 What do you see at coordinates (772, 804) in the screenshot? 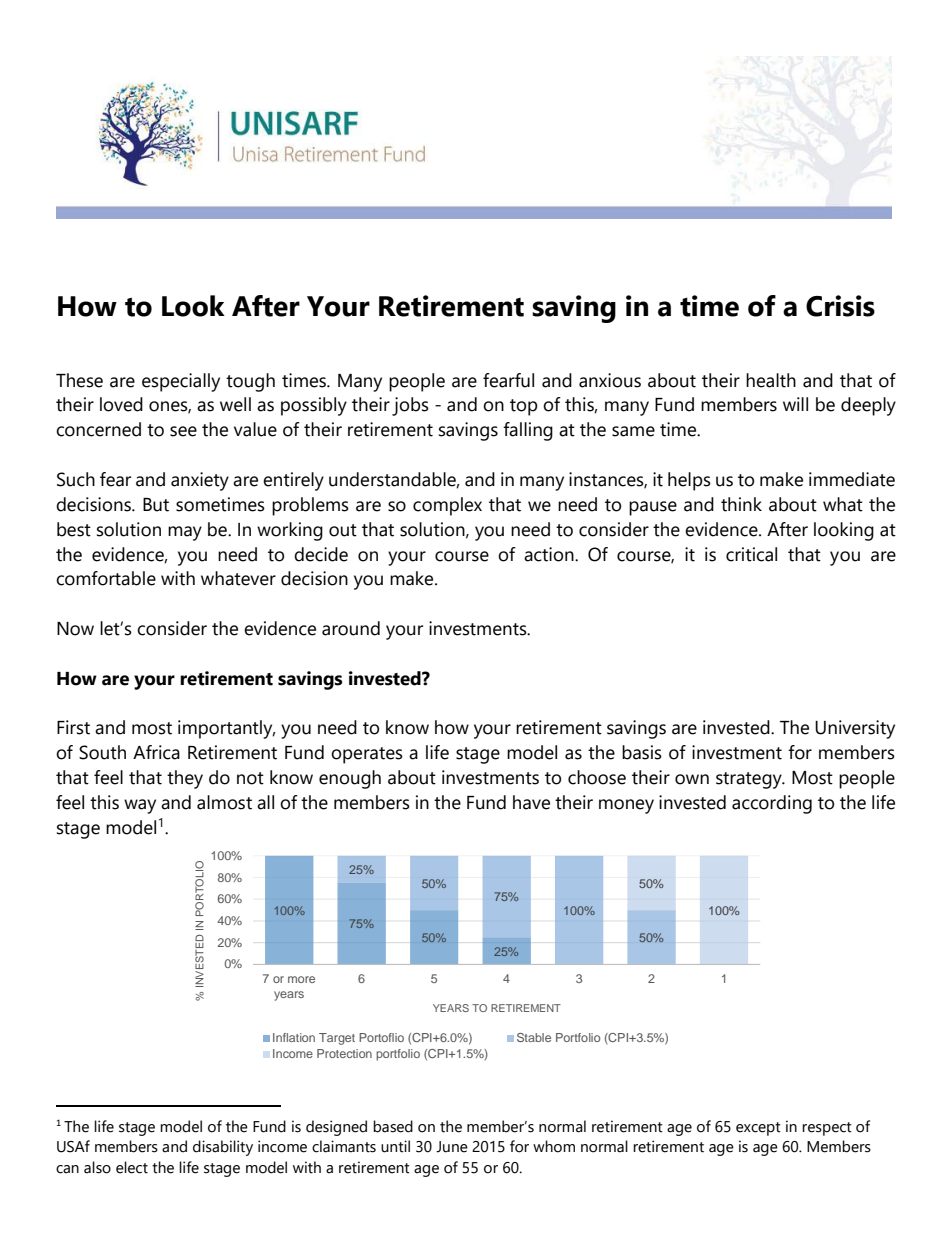
I see `according` at bounding box center [772, 804].
